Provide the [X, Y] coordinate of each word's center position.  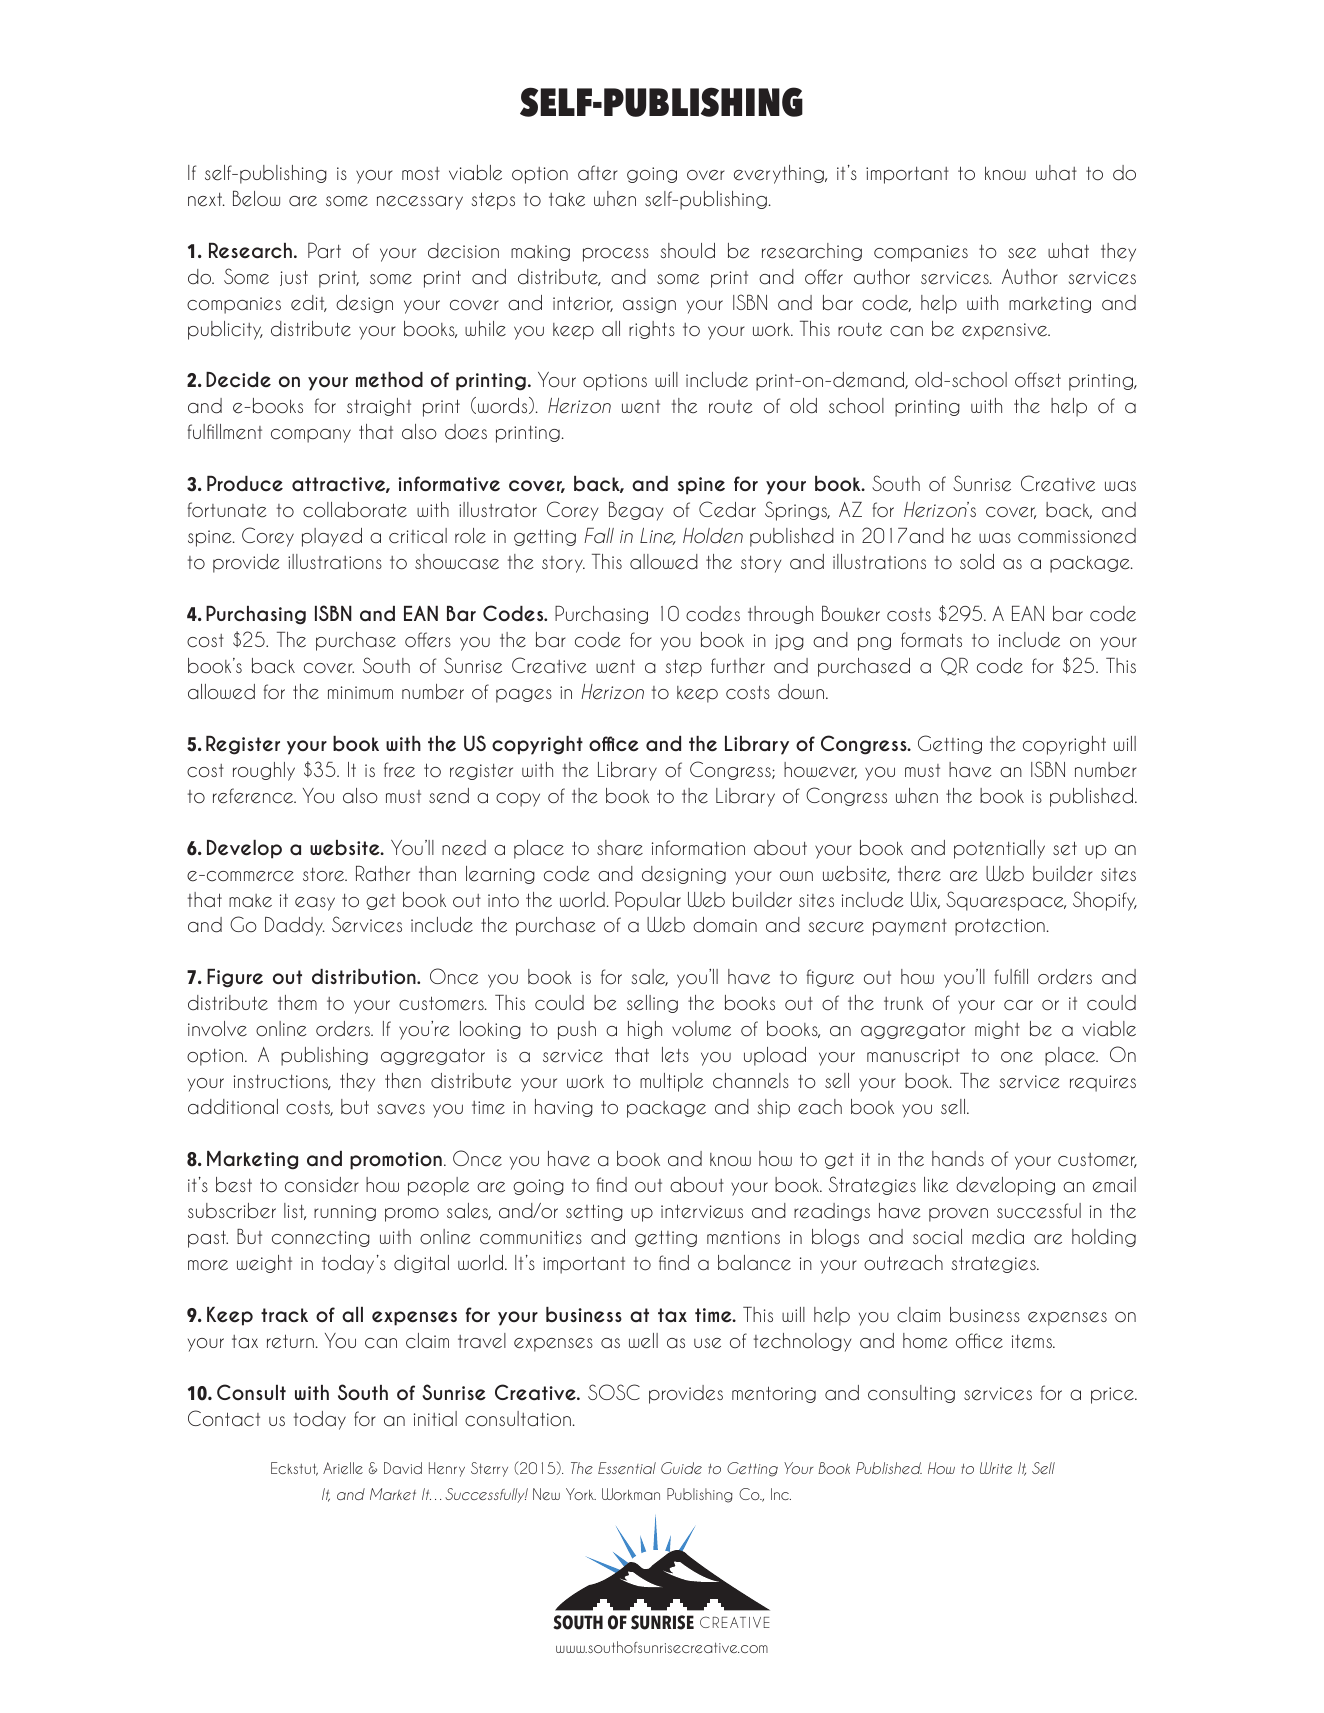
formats [931, 640]
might [997, 1030]
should [688, 251]
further [738, 666]
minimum [360, 692]
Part [324, 251]
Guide [681, 1468]
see [1022, 253]
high [645, 1030]
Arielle [343, 1468]
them [297, 1003]
